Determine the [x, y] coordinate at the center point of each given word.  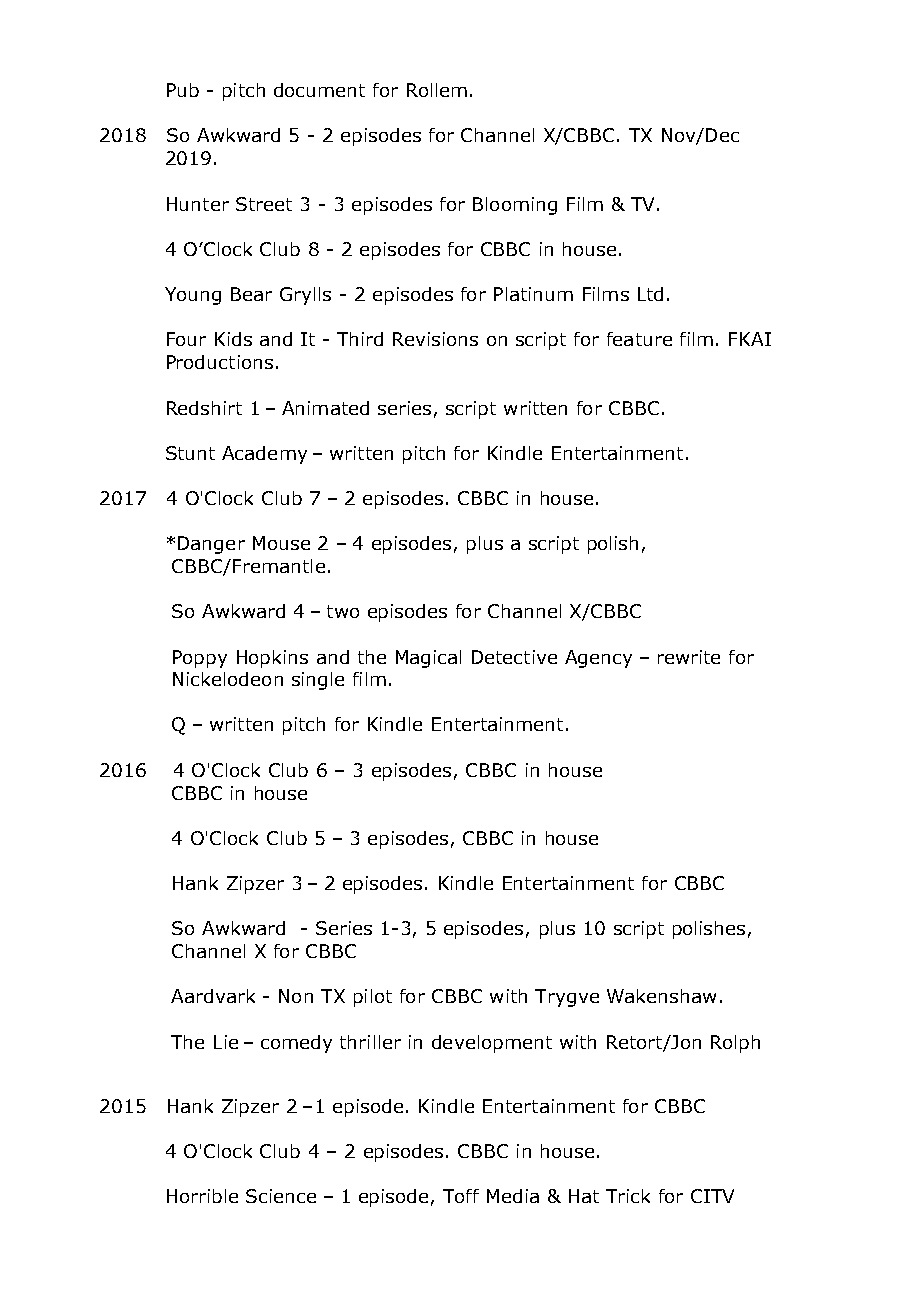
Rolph [735, 1044]
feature [639, 339]
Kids [233, 339]
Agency [598, 659]
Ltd [650, 294]
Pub [183, 90]
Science [281, 1196]
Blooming [515, 206]
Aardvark [213, 996]
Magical [428, 659]
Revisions [435, 339]
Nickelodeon [228, 679]
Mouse [281, 543]
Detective [514, 657]
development [492, 1044]
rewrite [689, 657]
